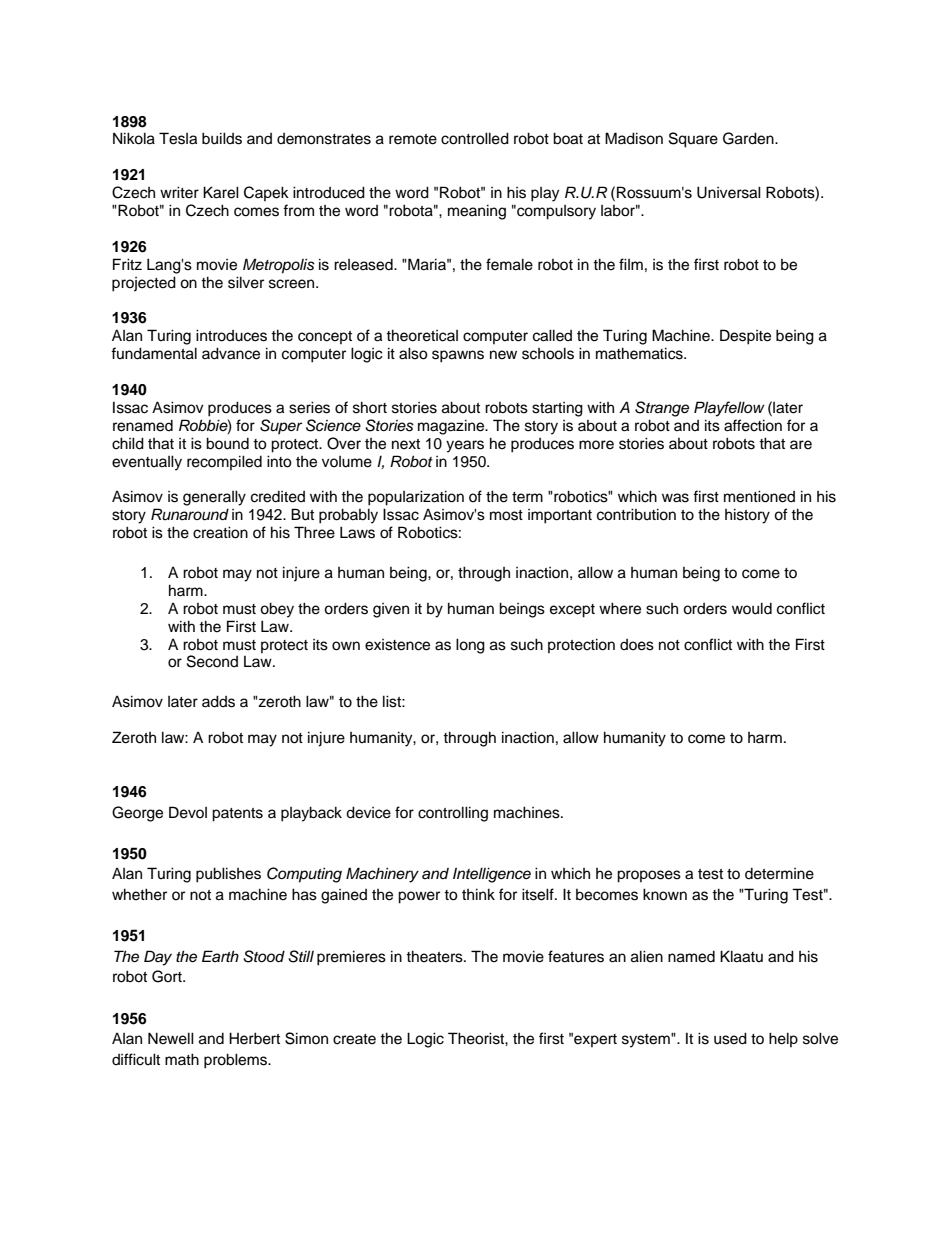  I want to click on Universal, so click(729, 192).
